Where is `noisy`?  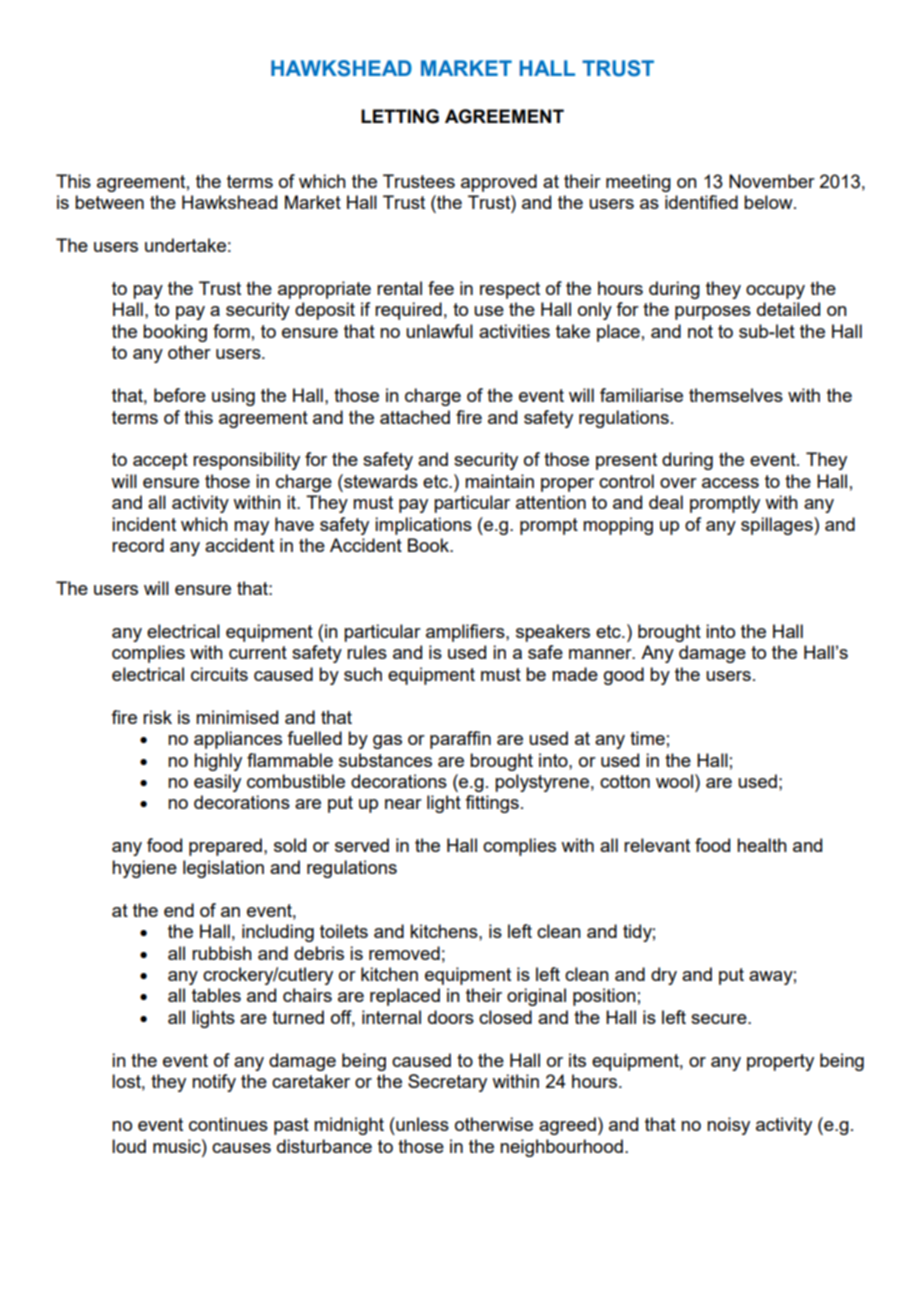
noisy is located at coordinates (728, 1126).
